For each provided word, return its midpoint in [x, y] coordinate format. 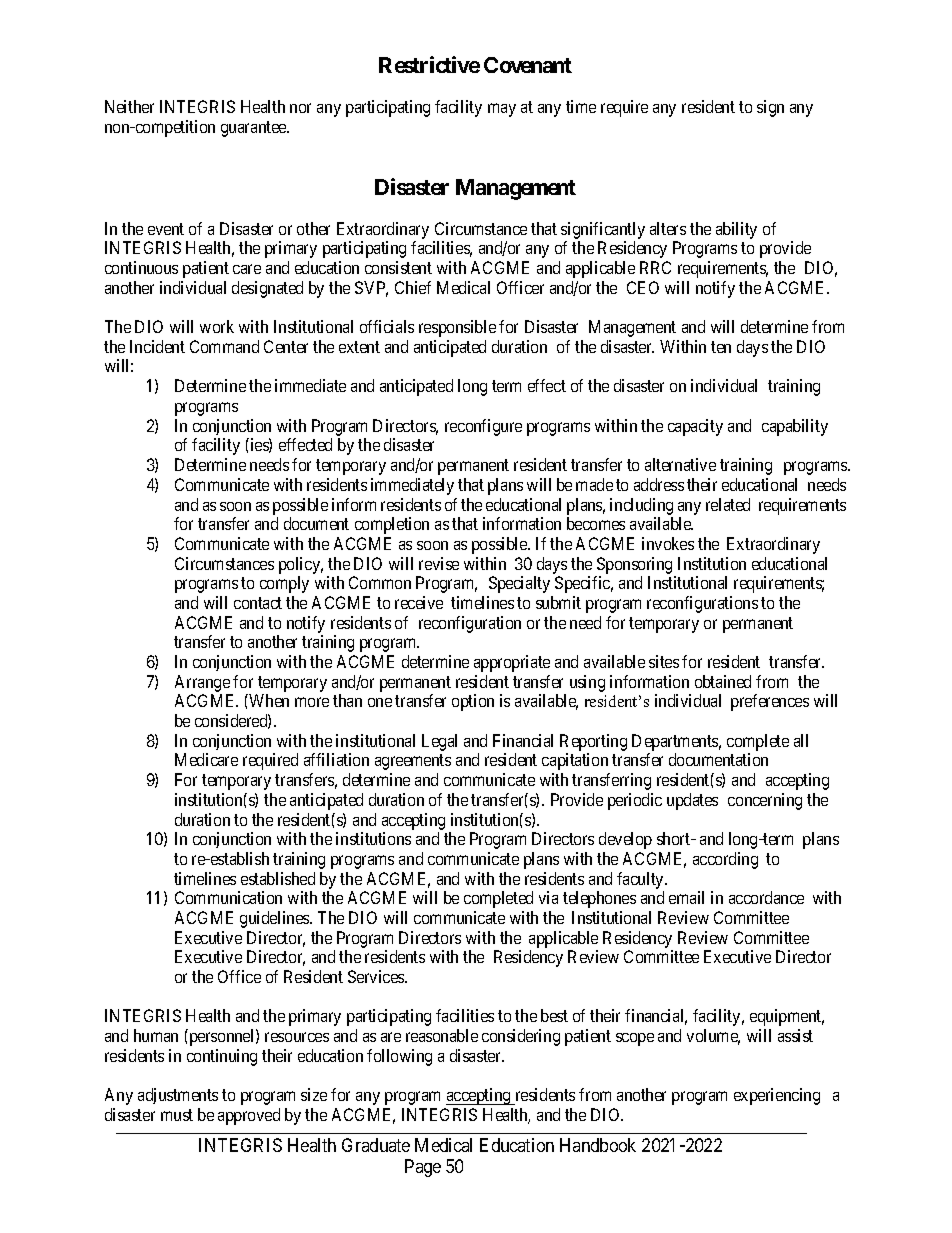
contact [258, 603]
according [725, 860]
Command [224, 346]
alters [668, 228]
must [177, 1115]
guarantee [254, 129]
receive [419, 602]
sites [664, 661]
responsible [457, 328]
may [502, 110]
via [548, 897]
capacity [695, 427]
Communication [228, 897]
